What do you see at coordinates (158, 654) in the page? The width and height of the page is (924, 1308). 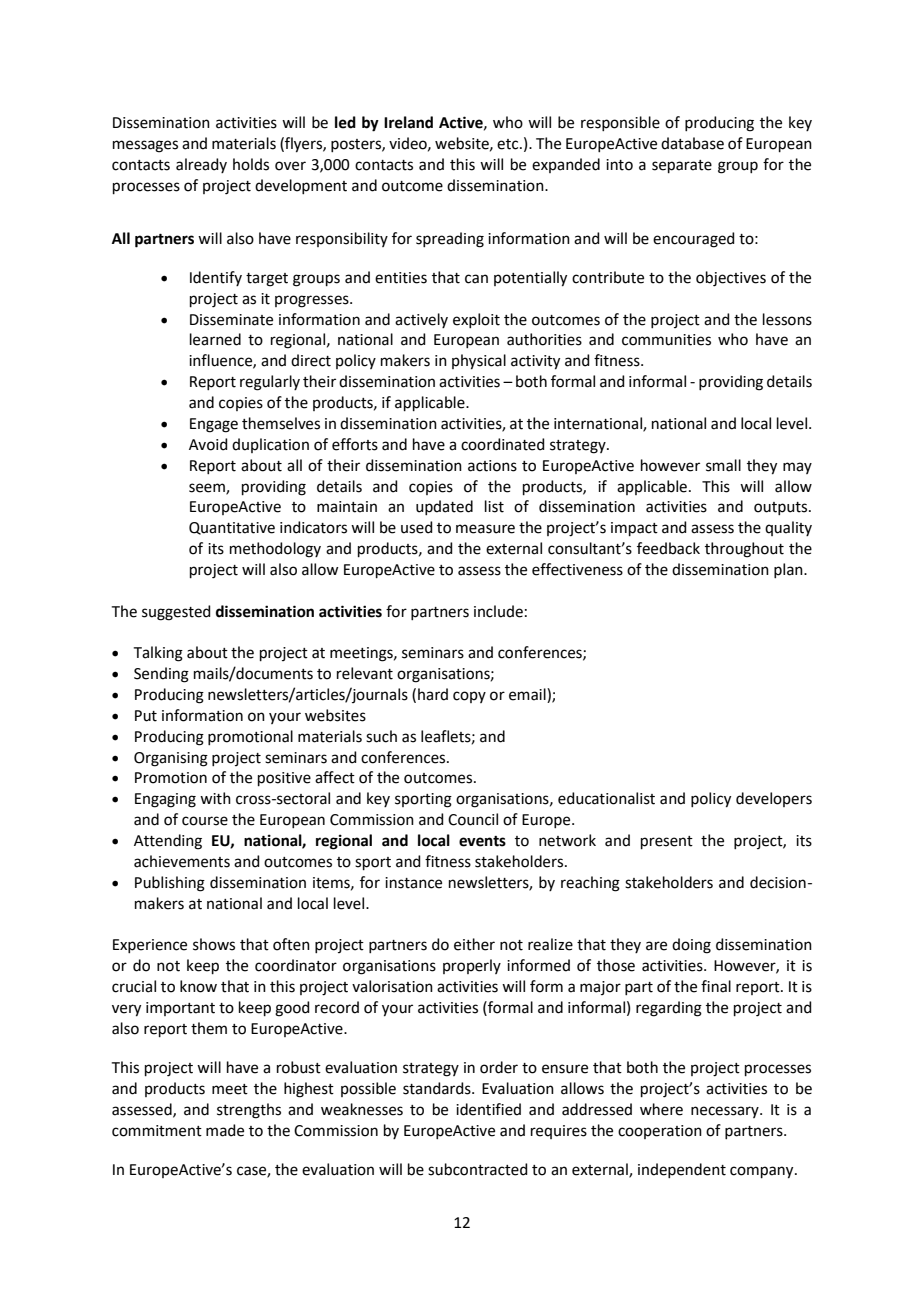 I see `Talking` at bounding box center [158, 654].
